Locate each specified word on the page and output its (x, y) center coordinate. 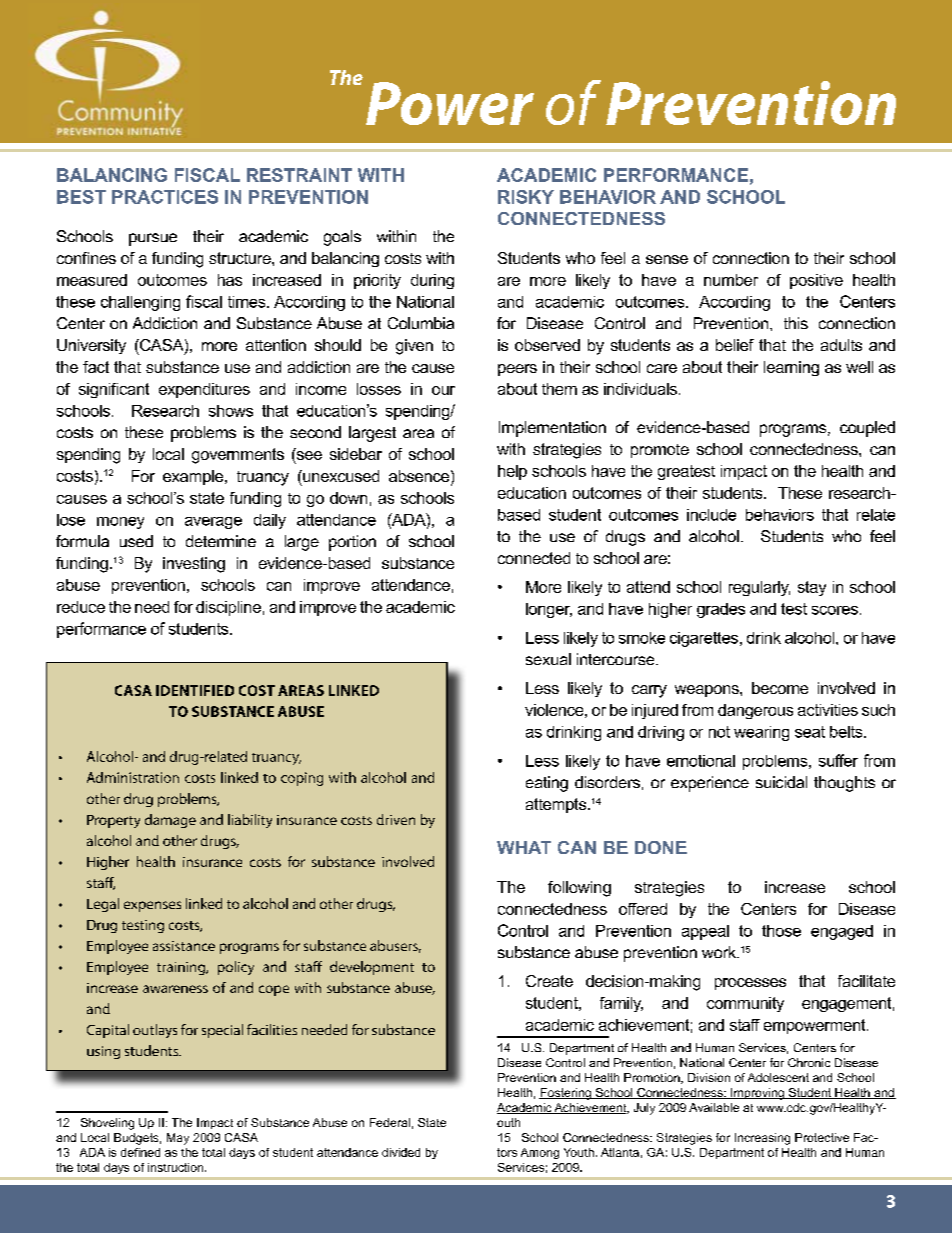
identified (195, 690)
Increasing (762, 1139)
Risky (526, 197)
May (178, 1139)
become (780, 688)
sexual (548, 659)
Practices (165, 197)
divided (401, 1152)
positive (816, 281)
